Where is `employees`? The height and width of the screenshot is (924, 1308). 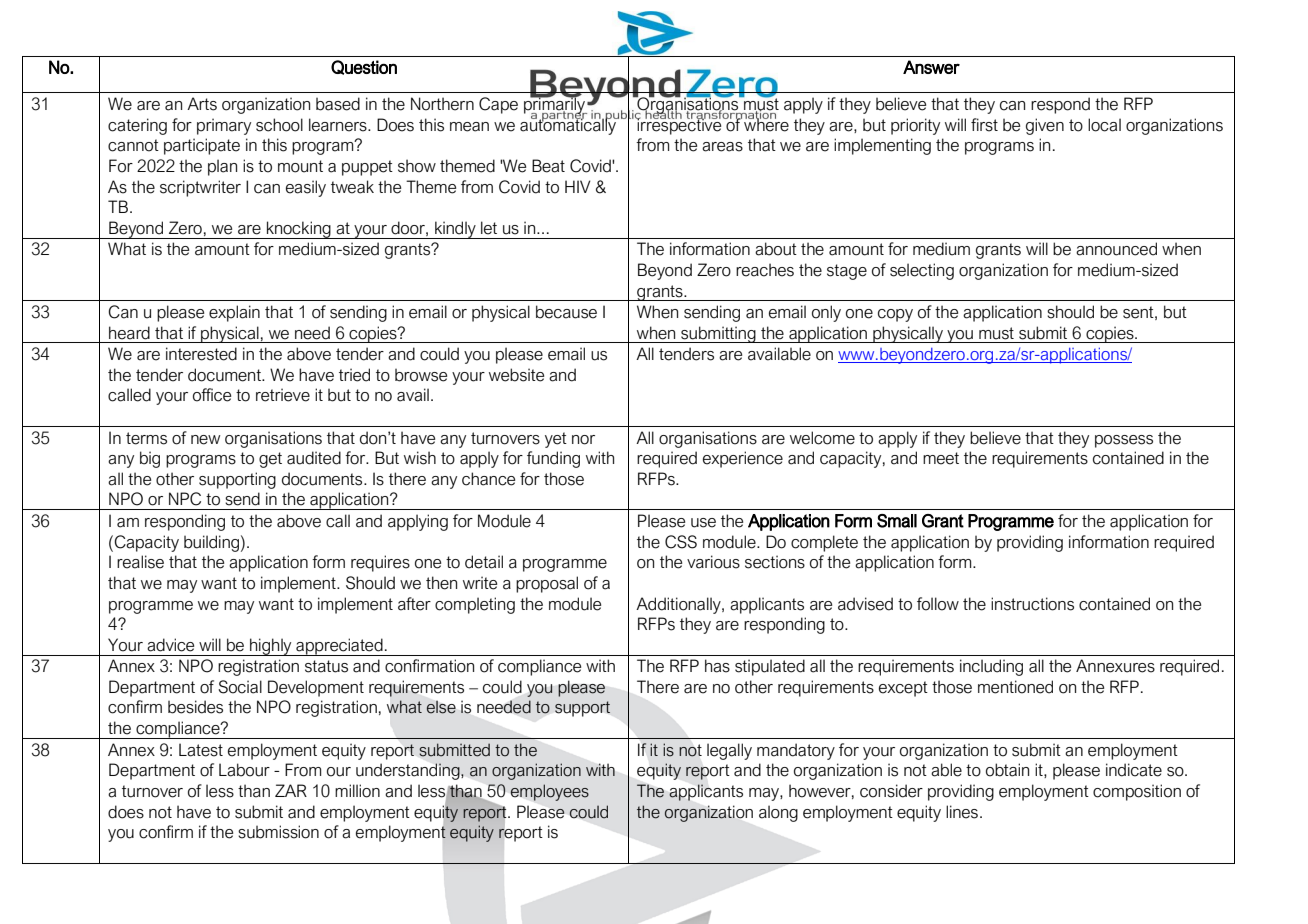 employees is located at coordinates (550, 792).
